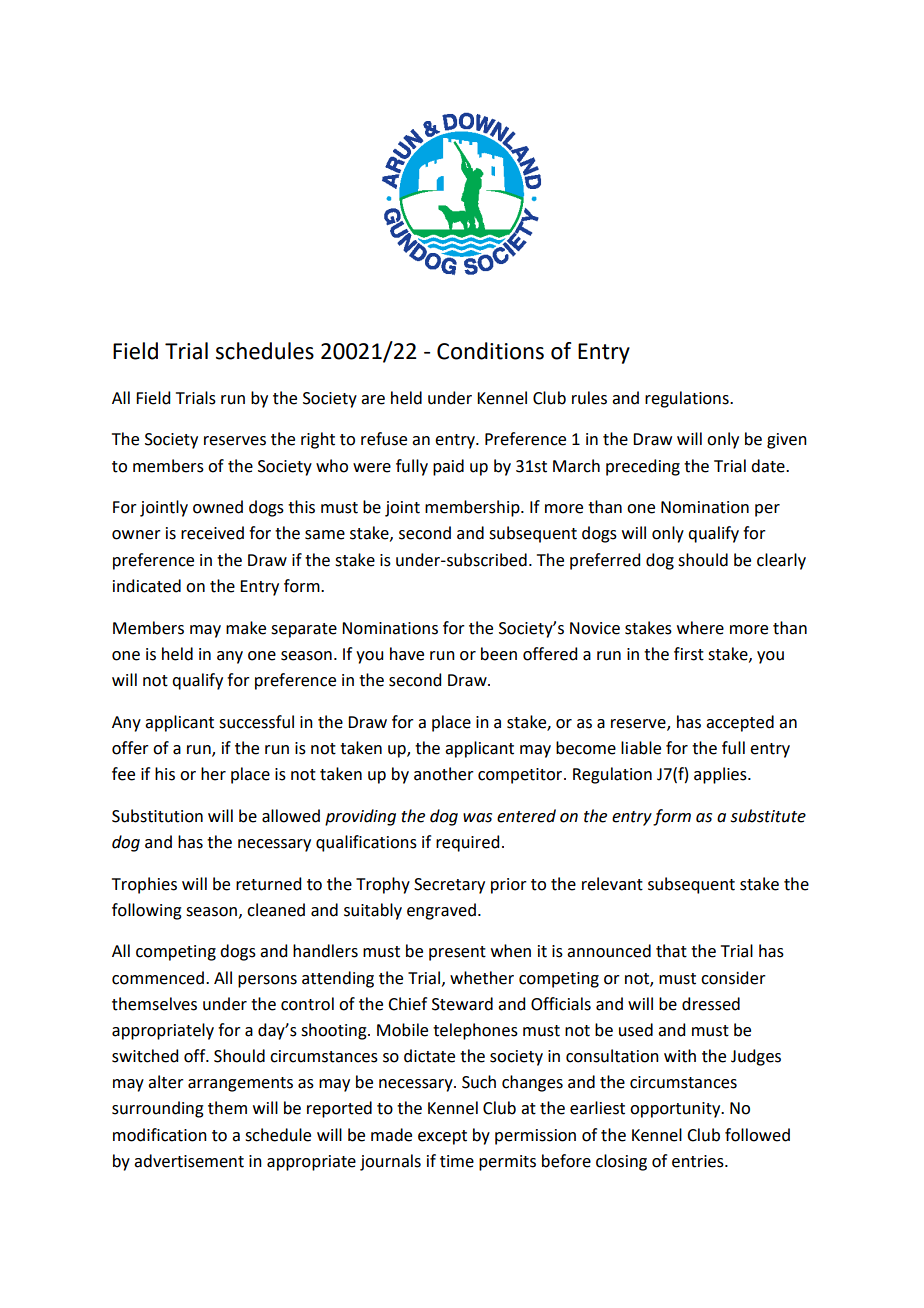  Describe the element at coordinates (781, 561) in the document. I see `clearly` at that location.
